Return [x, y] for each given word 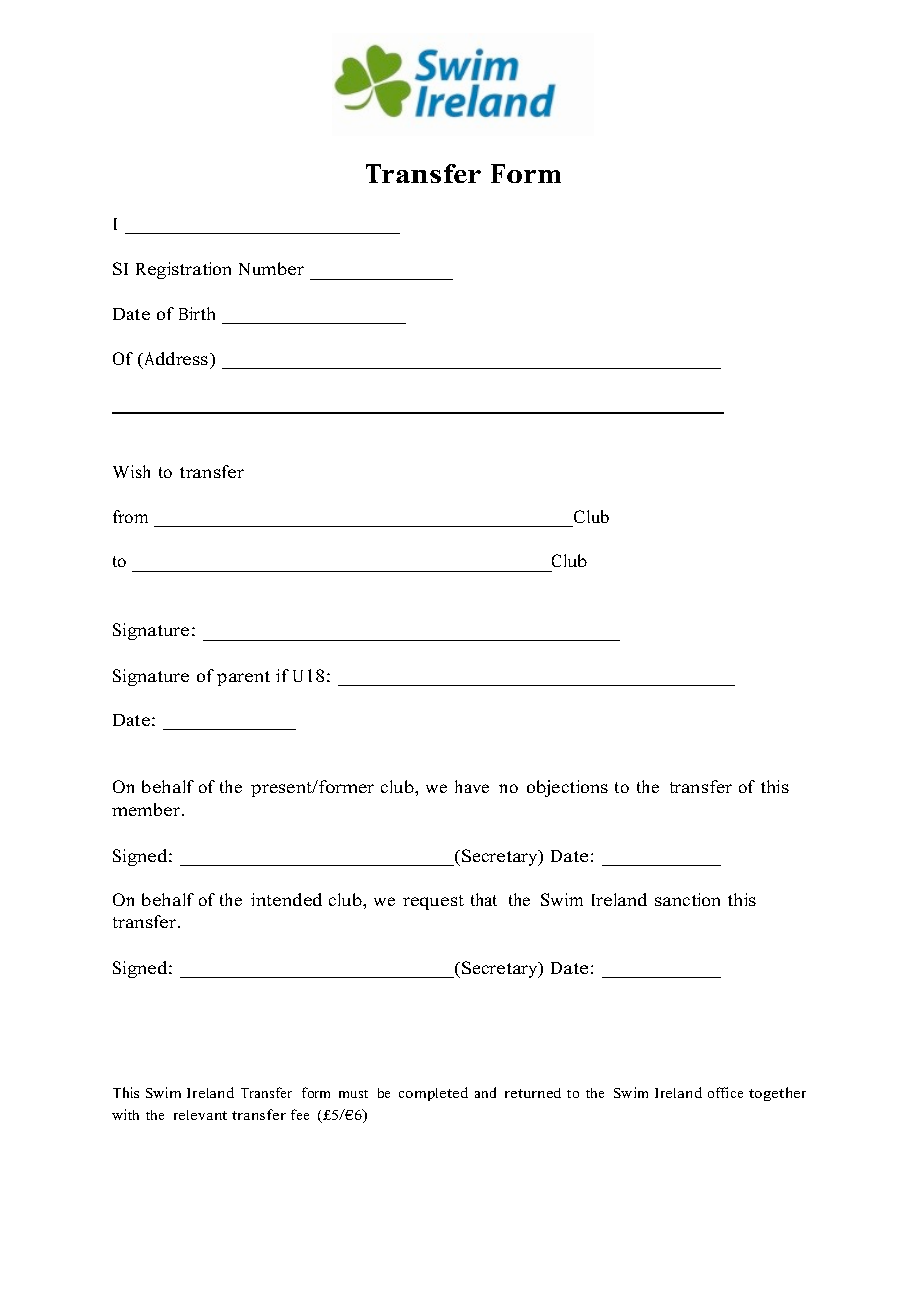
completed [433, 1094]
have [472, 786]
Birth [197, 313]
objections [567, 788]
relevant [200, 1115]
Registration [183, 270]
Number [271, 268]
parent [243, 678]
